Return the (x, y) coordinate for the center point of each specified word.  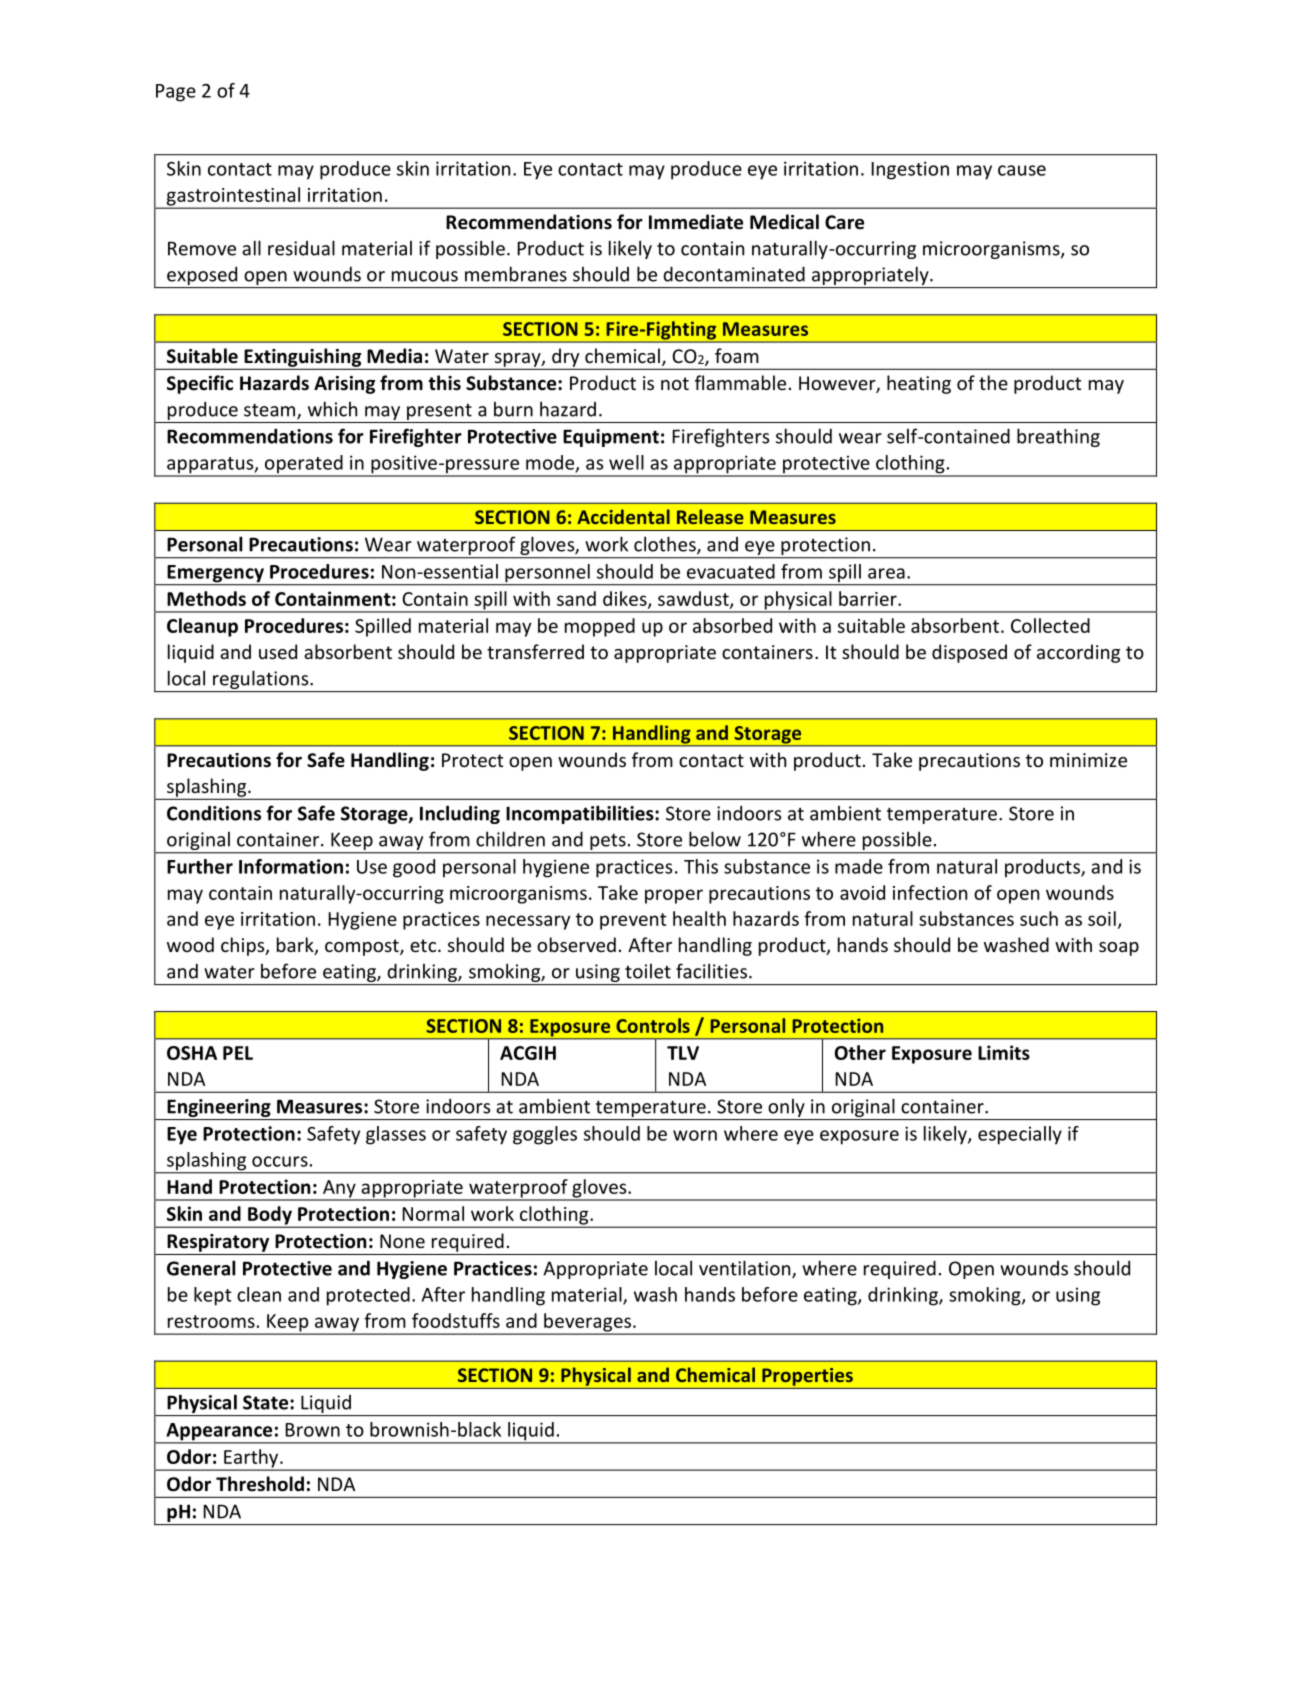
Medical (784, 222)
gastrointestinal (233, 197)
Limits (1004, 1052)
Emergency (215, 575)
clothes (666, 545)
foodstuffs (456, 1320)
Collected (1050, 625)
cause (1022, 170)
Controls (653, 1025)
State (265, 1402)
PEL (238, 1053)
